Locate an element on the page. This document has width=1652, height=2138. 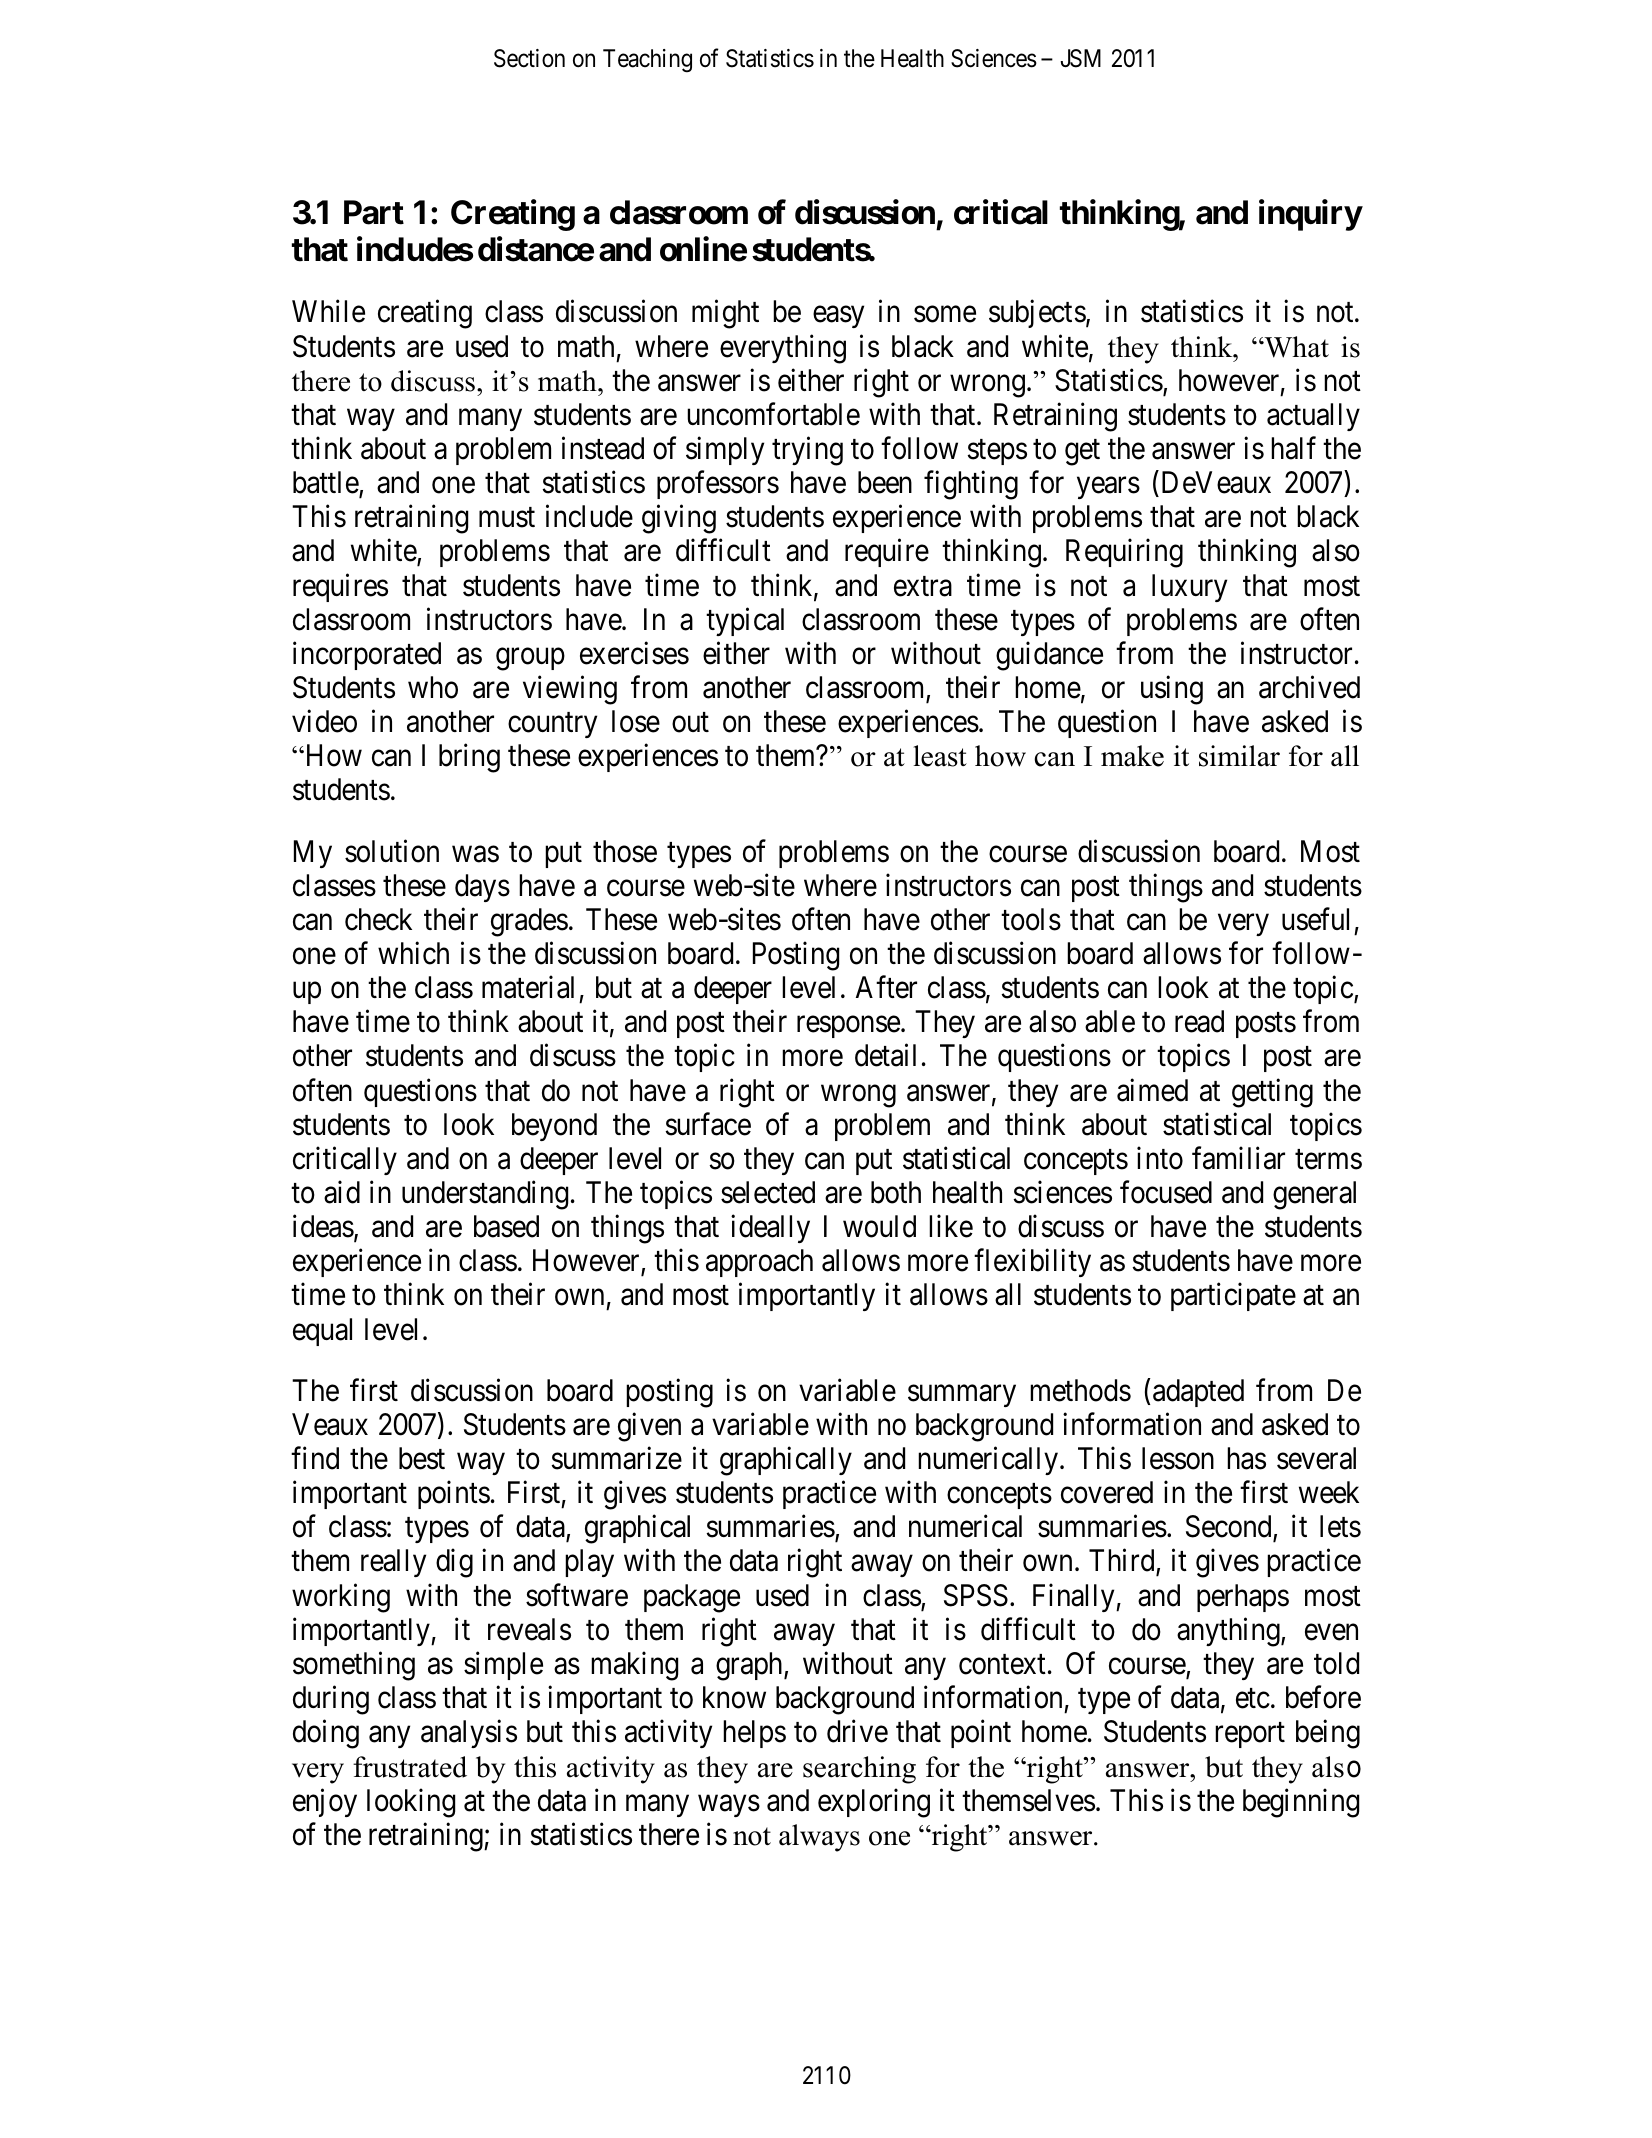
adapted is located at coordinates (1198, 1393).
